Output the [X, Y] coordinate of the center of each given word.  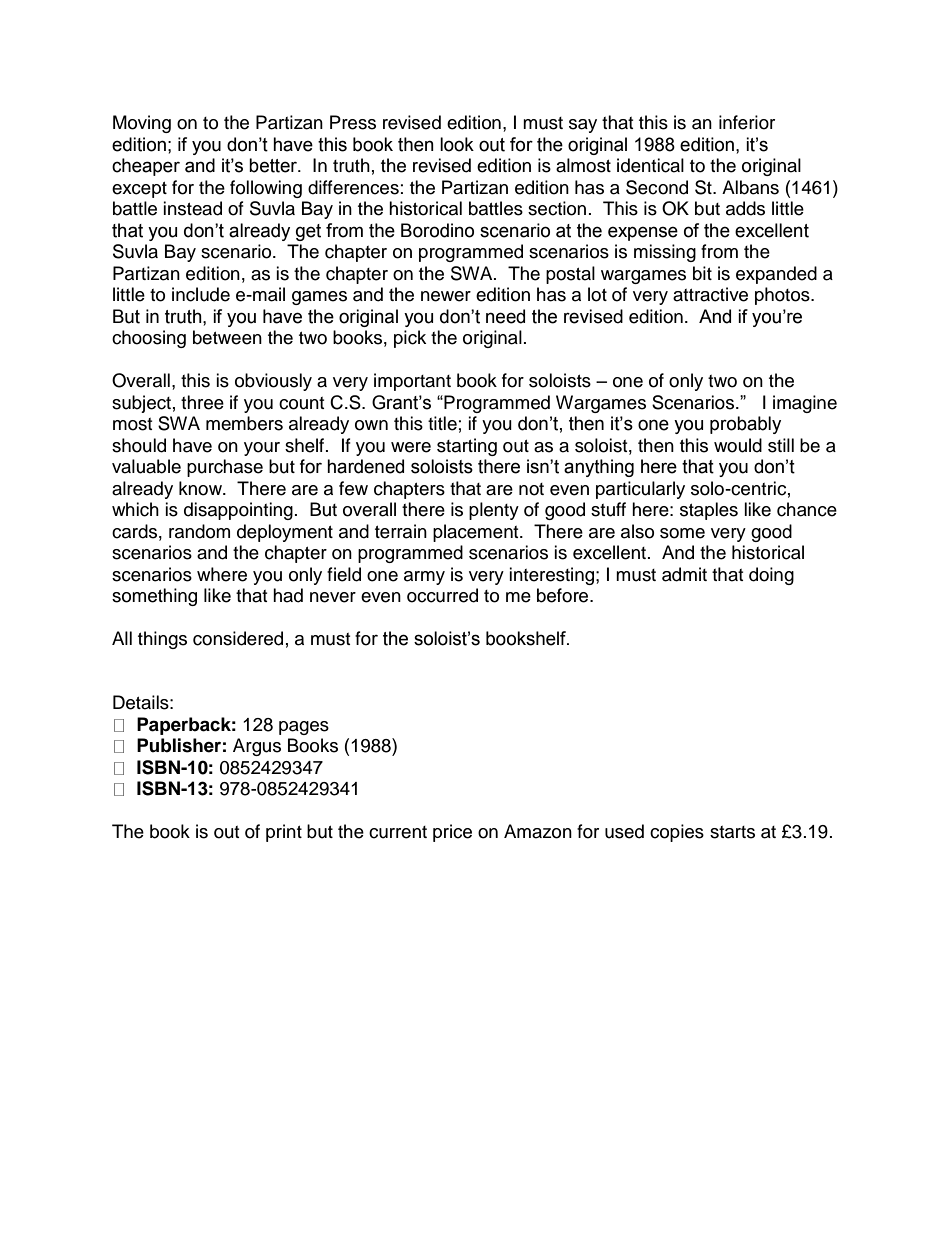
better [274, 165]
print [284, 833]
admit [684, 574]
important [412, 382]
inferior [747, 122]
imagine [805, 404]
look [457, 144]
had [288, 595]
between [227, 337]
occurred [442, 595]
